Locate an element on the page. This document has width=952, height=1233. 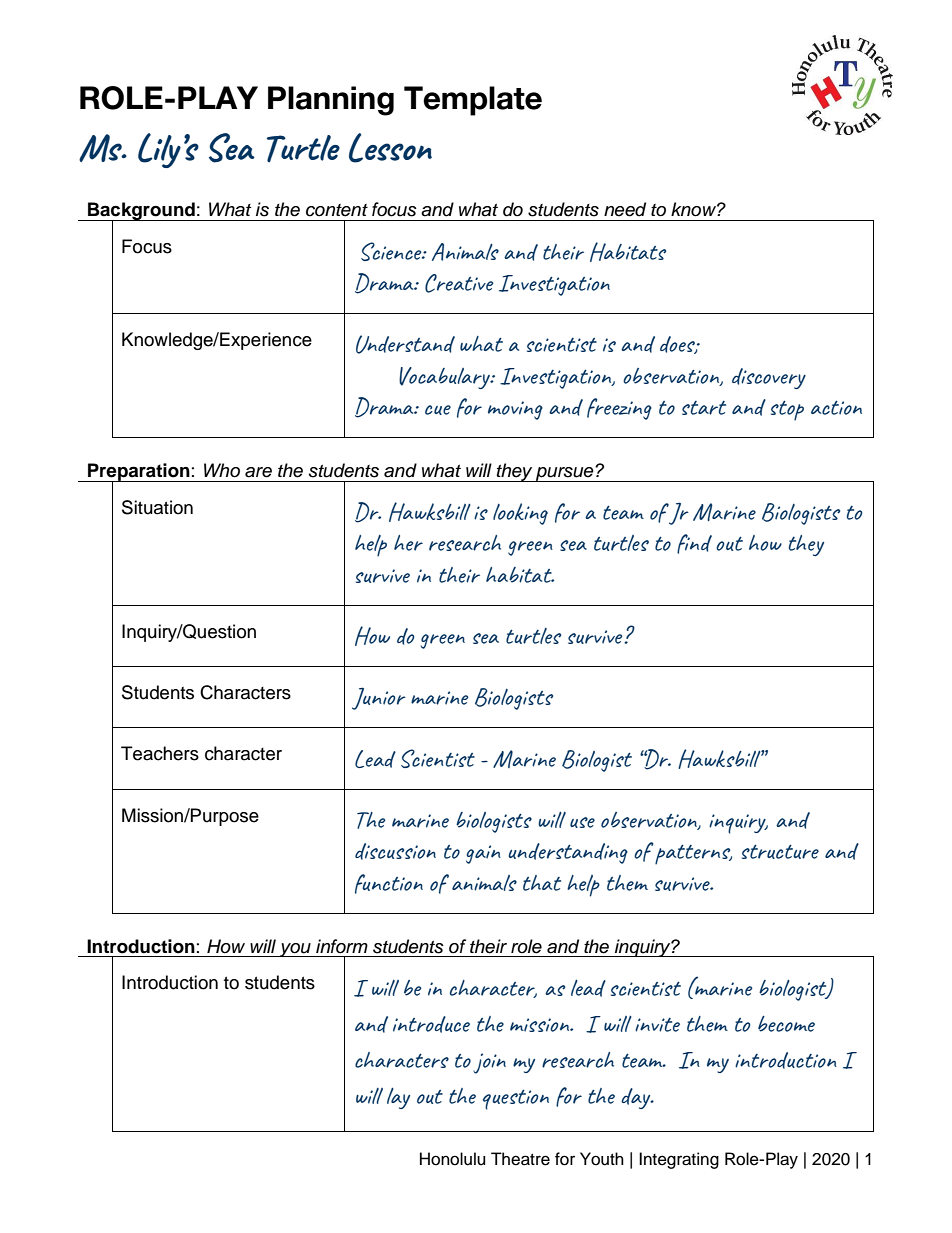
find is located at coordinates (694, 544).
